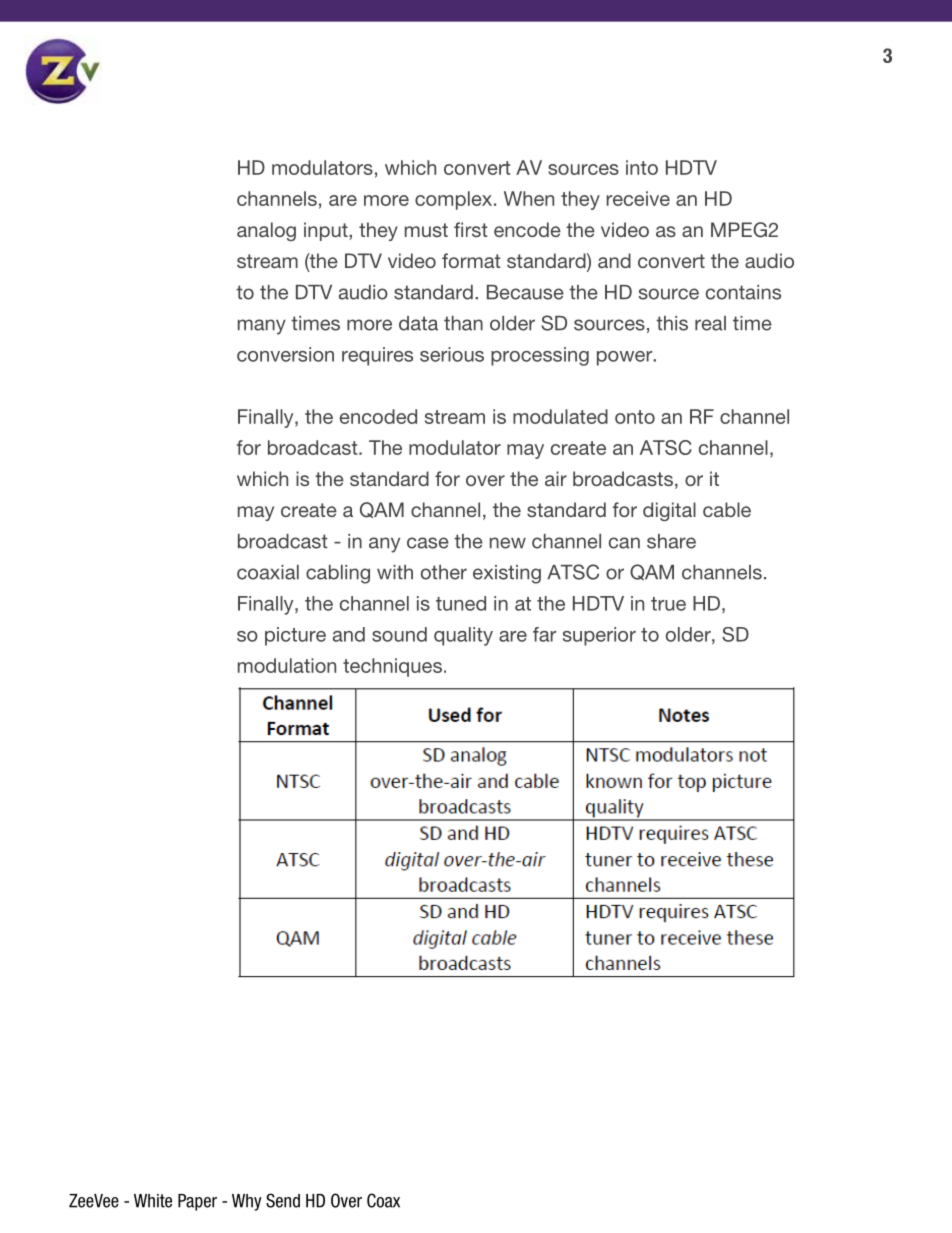  I want to click on receive, so click(638, 198).
